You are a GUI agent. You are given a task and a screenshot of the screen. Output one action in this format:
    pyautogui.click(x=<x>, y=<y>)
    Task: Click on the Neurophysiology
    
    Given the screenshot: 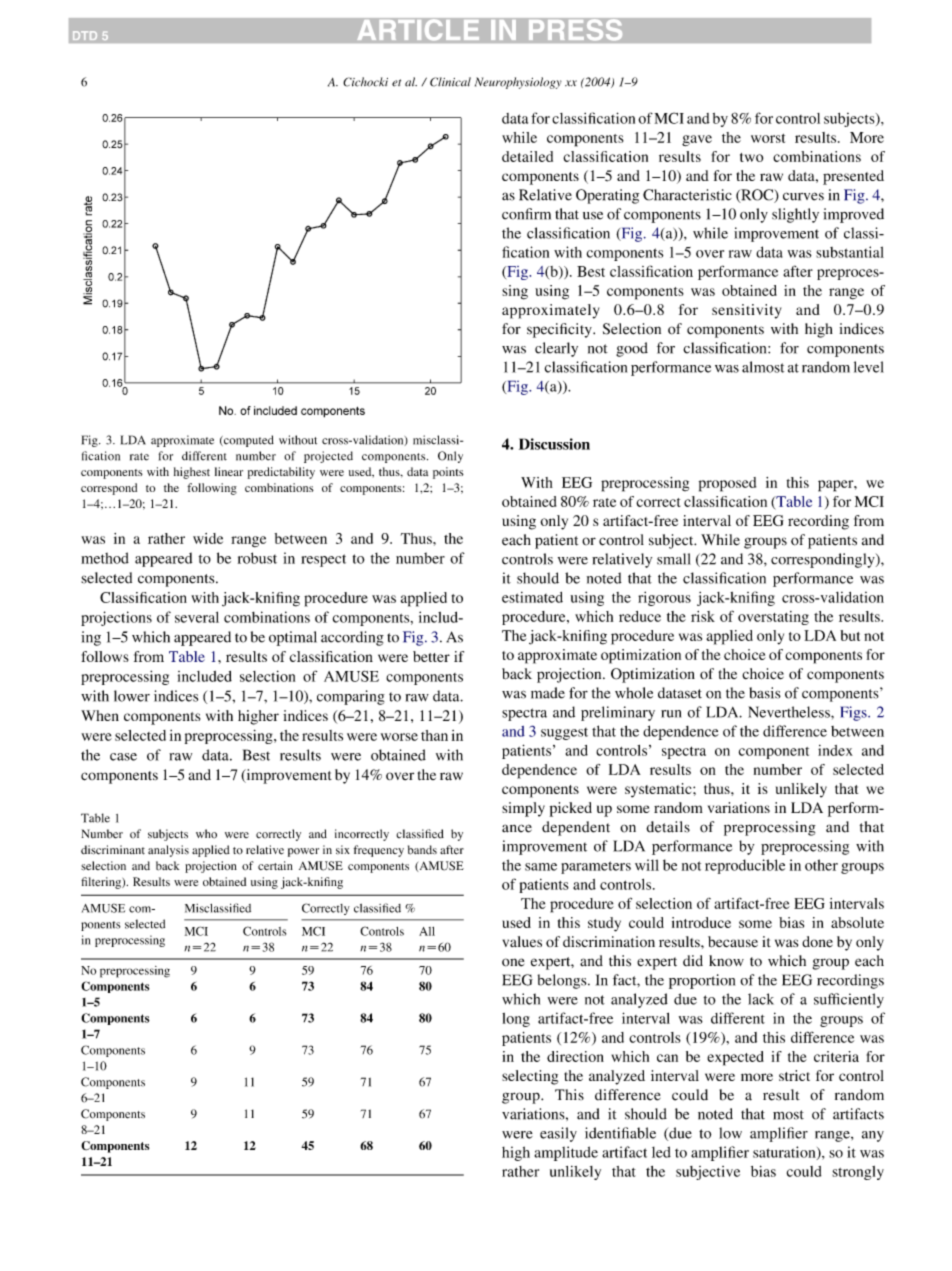 What is the action you would take?
    pyautogui.click(x=518, y=83)
